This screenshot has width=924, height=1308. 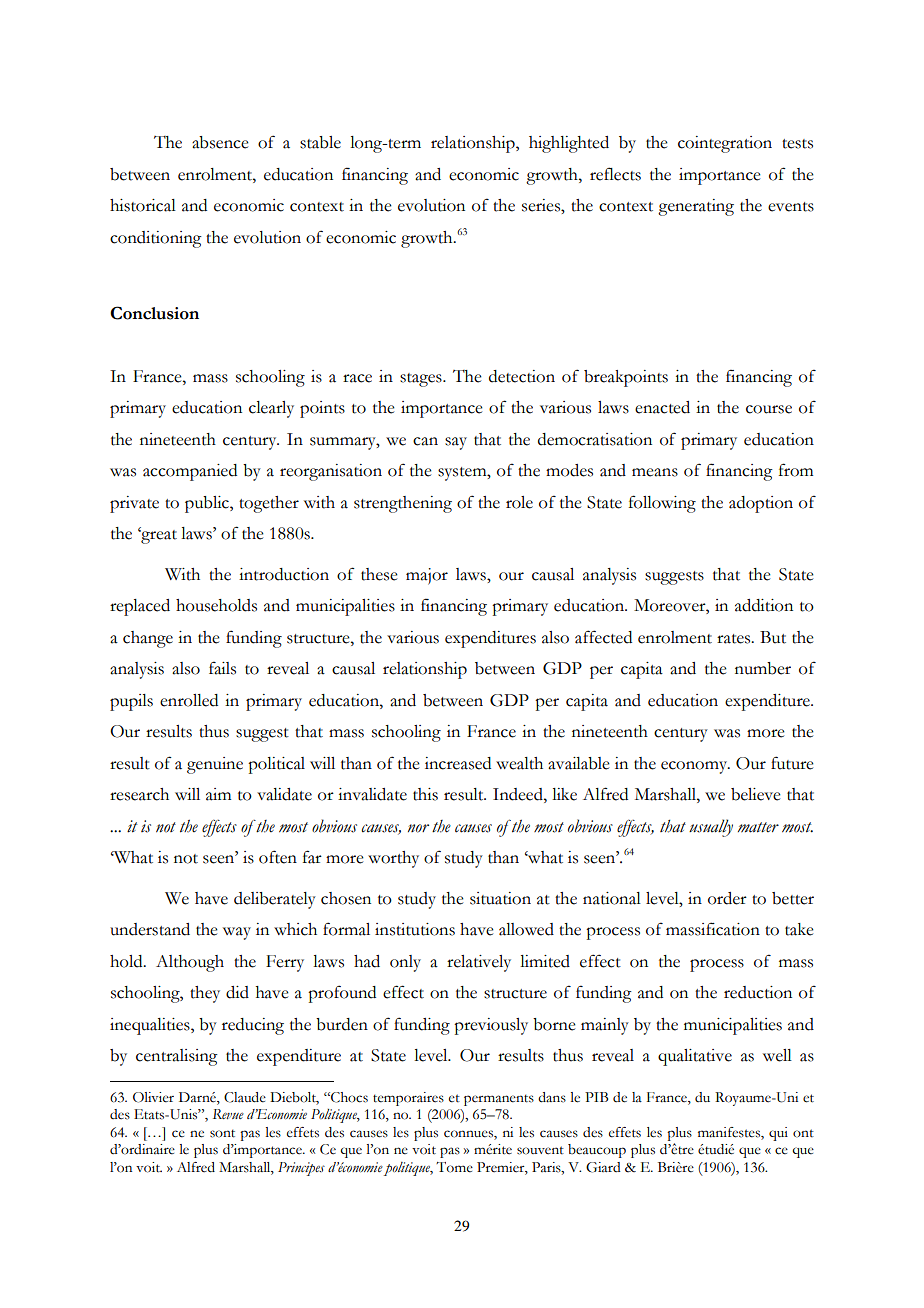 What do you see at coordinates (237, 933) in the screenshot?
I see `way` at bounding box center [237, 933].
